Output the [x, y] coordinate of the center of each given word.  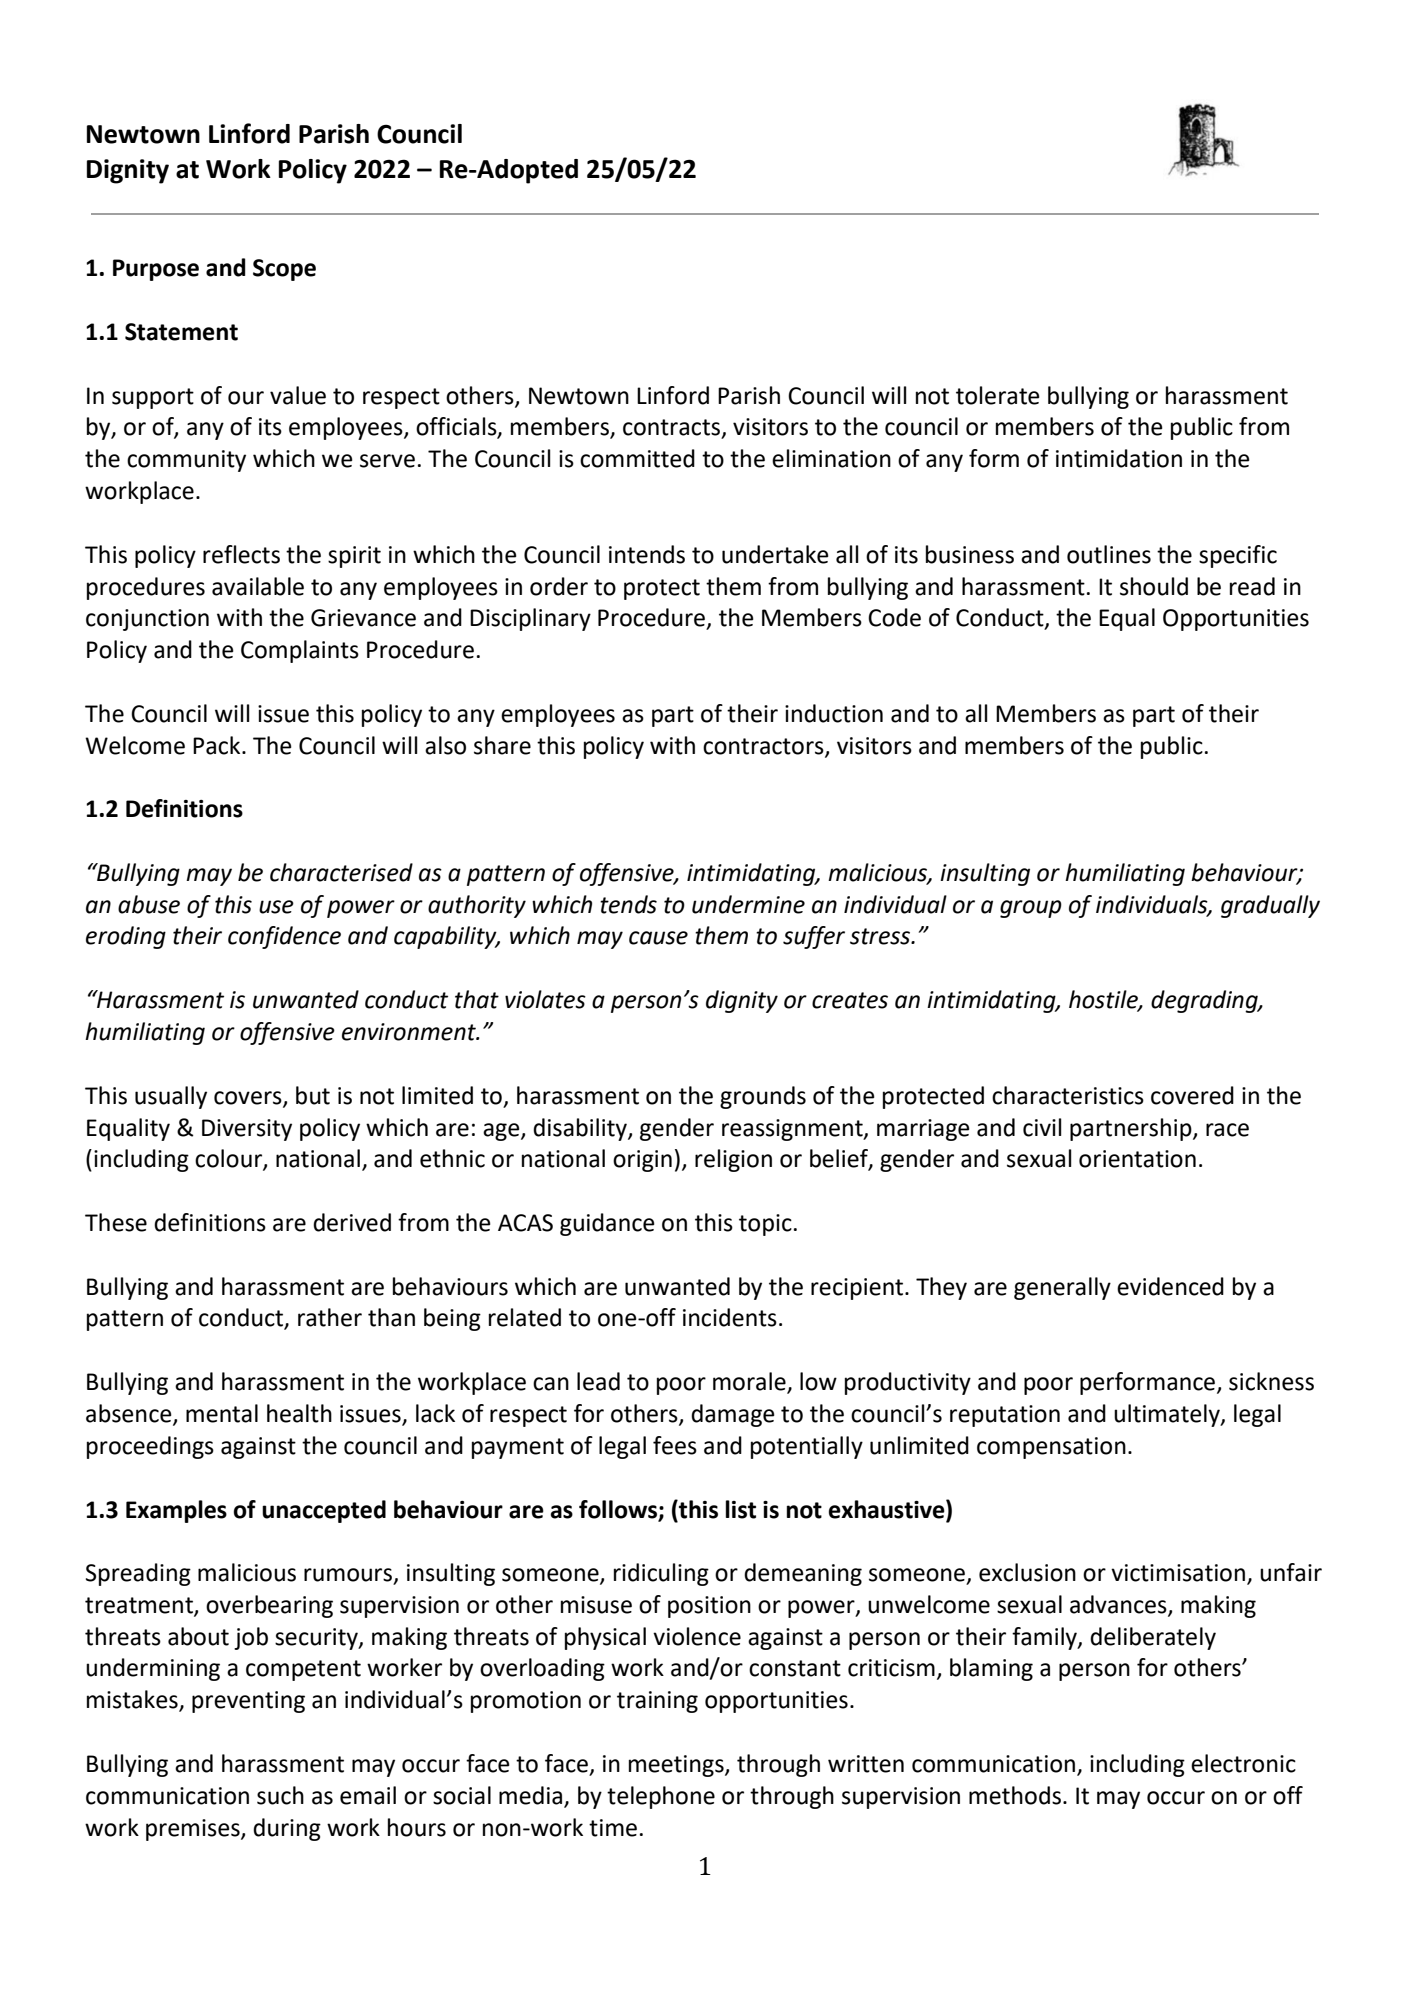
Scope [284, 270]
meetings [677, 1766]
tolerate [998, 395]
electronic [1243, 1763]
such [280, 1795]
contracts [671, 427]
